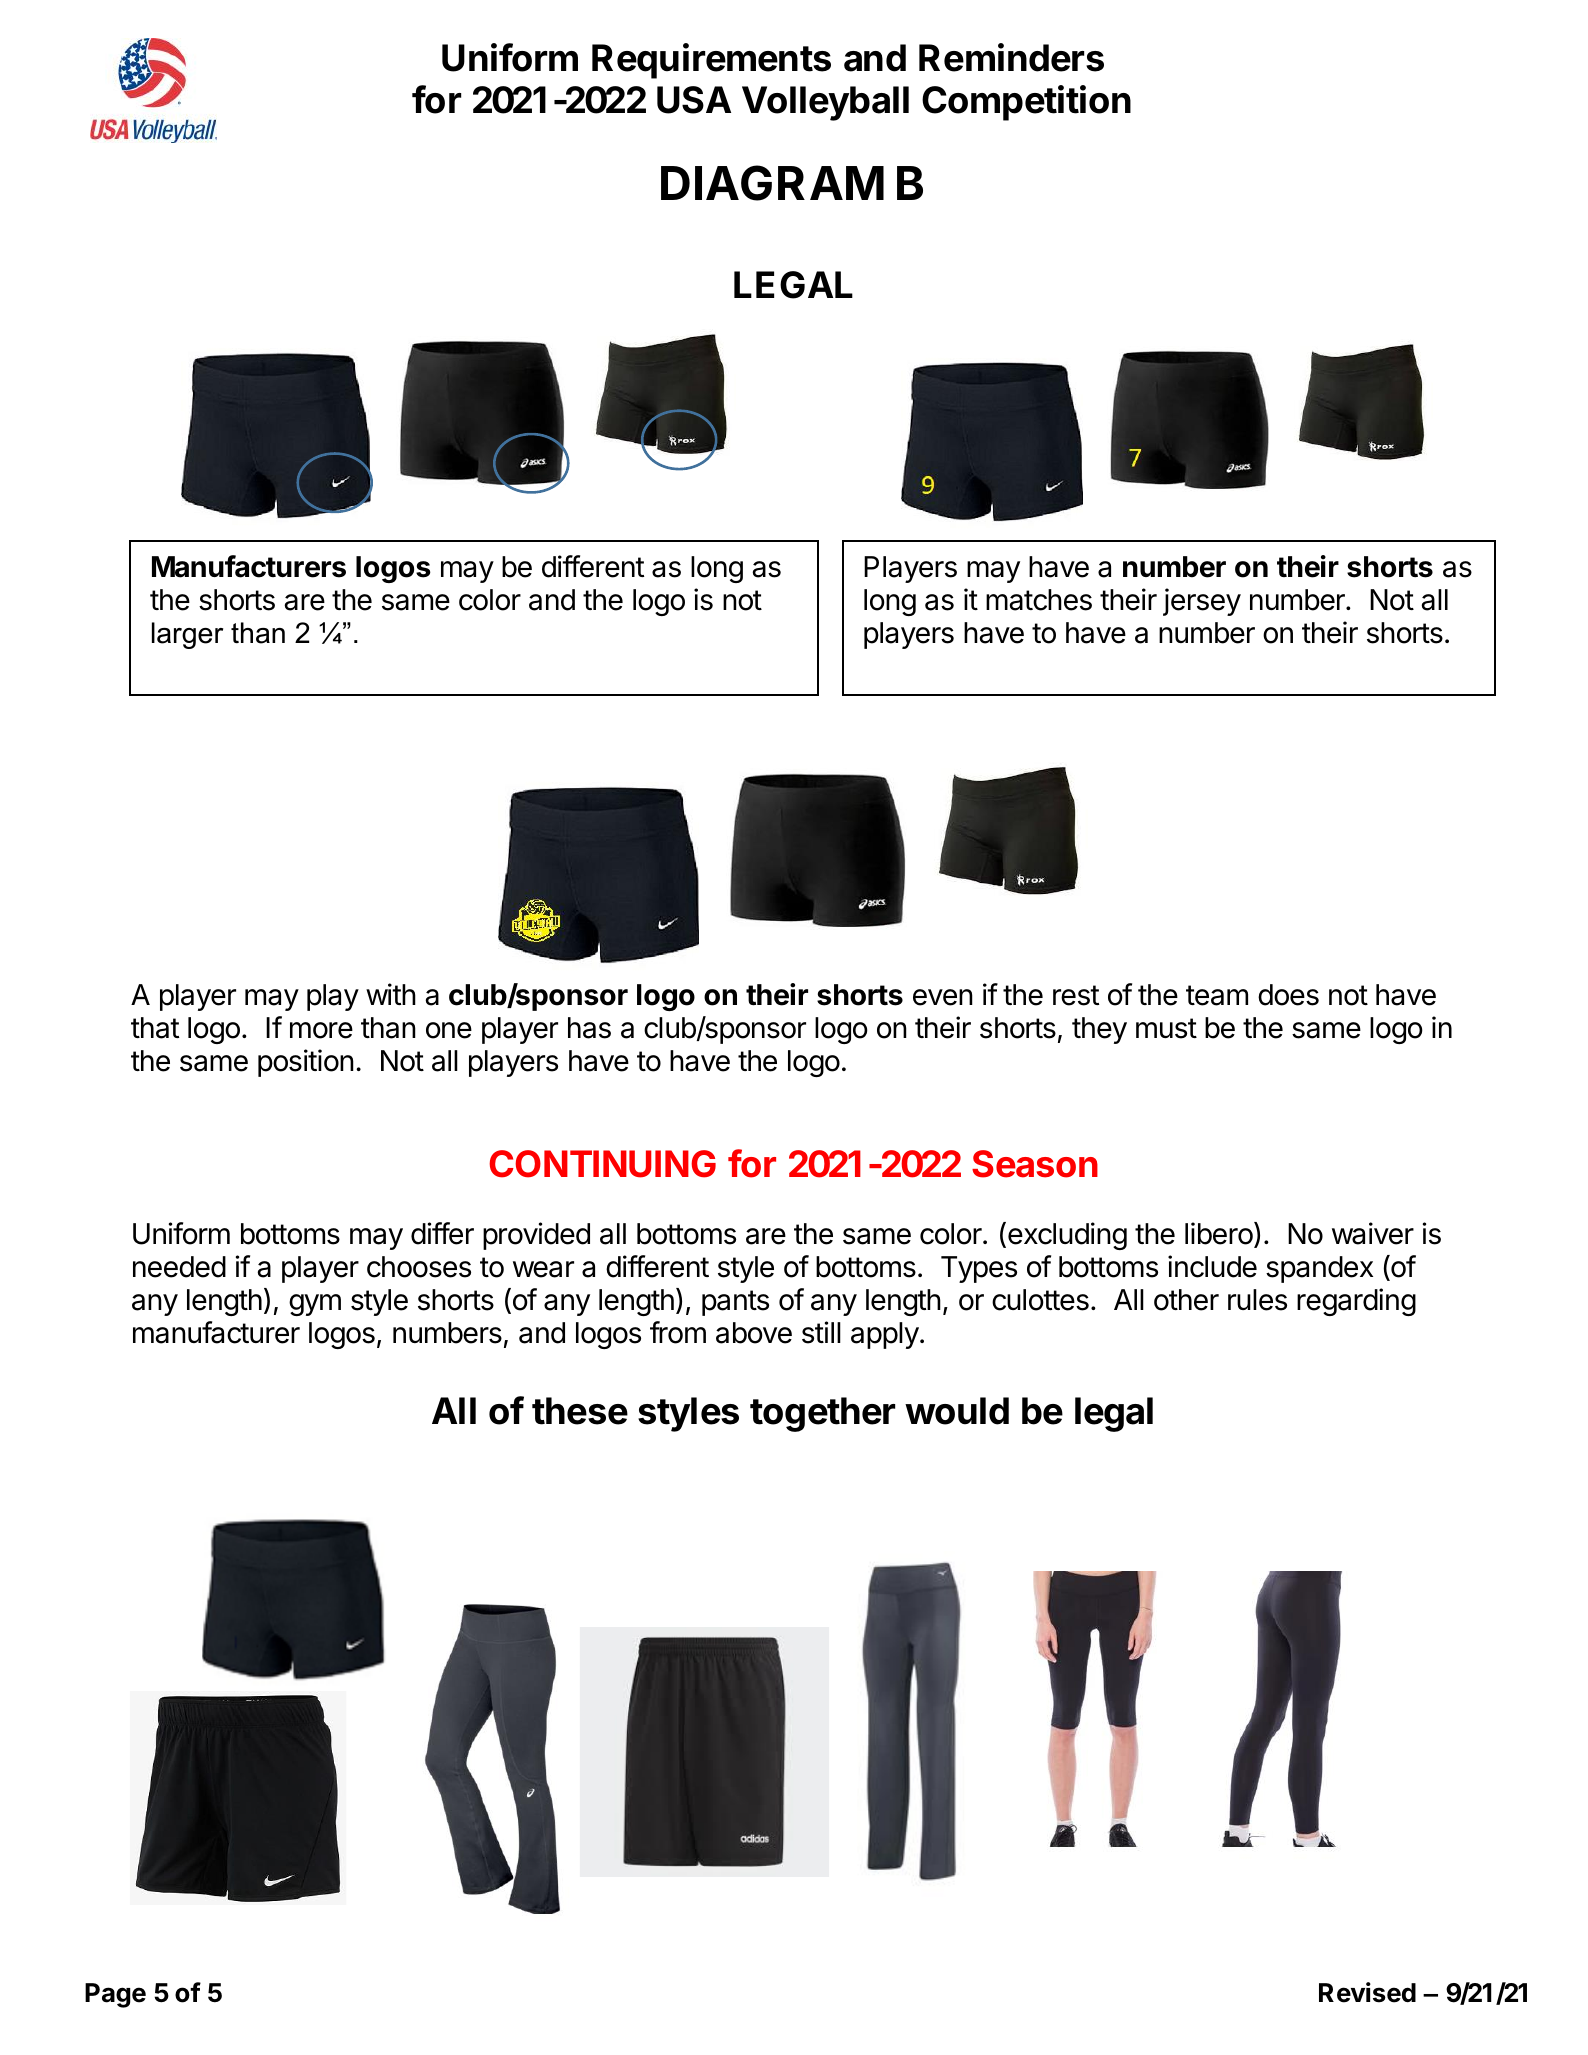 The image size is (1588, 2055). Describe the element at coordinates (754, 1333) in the screenshot. I see `above` at that location.
